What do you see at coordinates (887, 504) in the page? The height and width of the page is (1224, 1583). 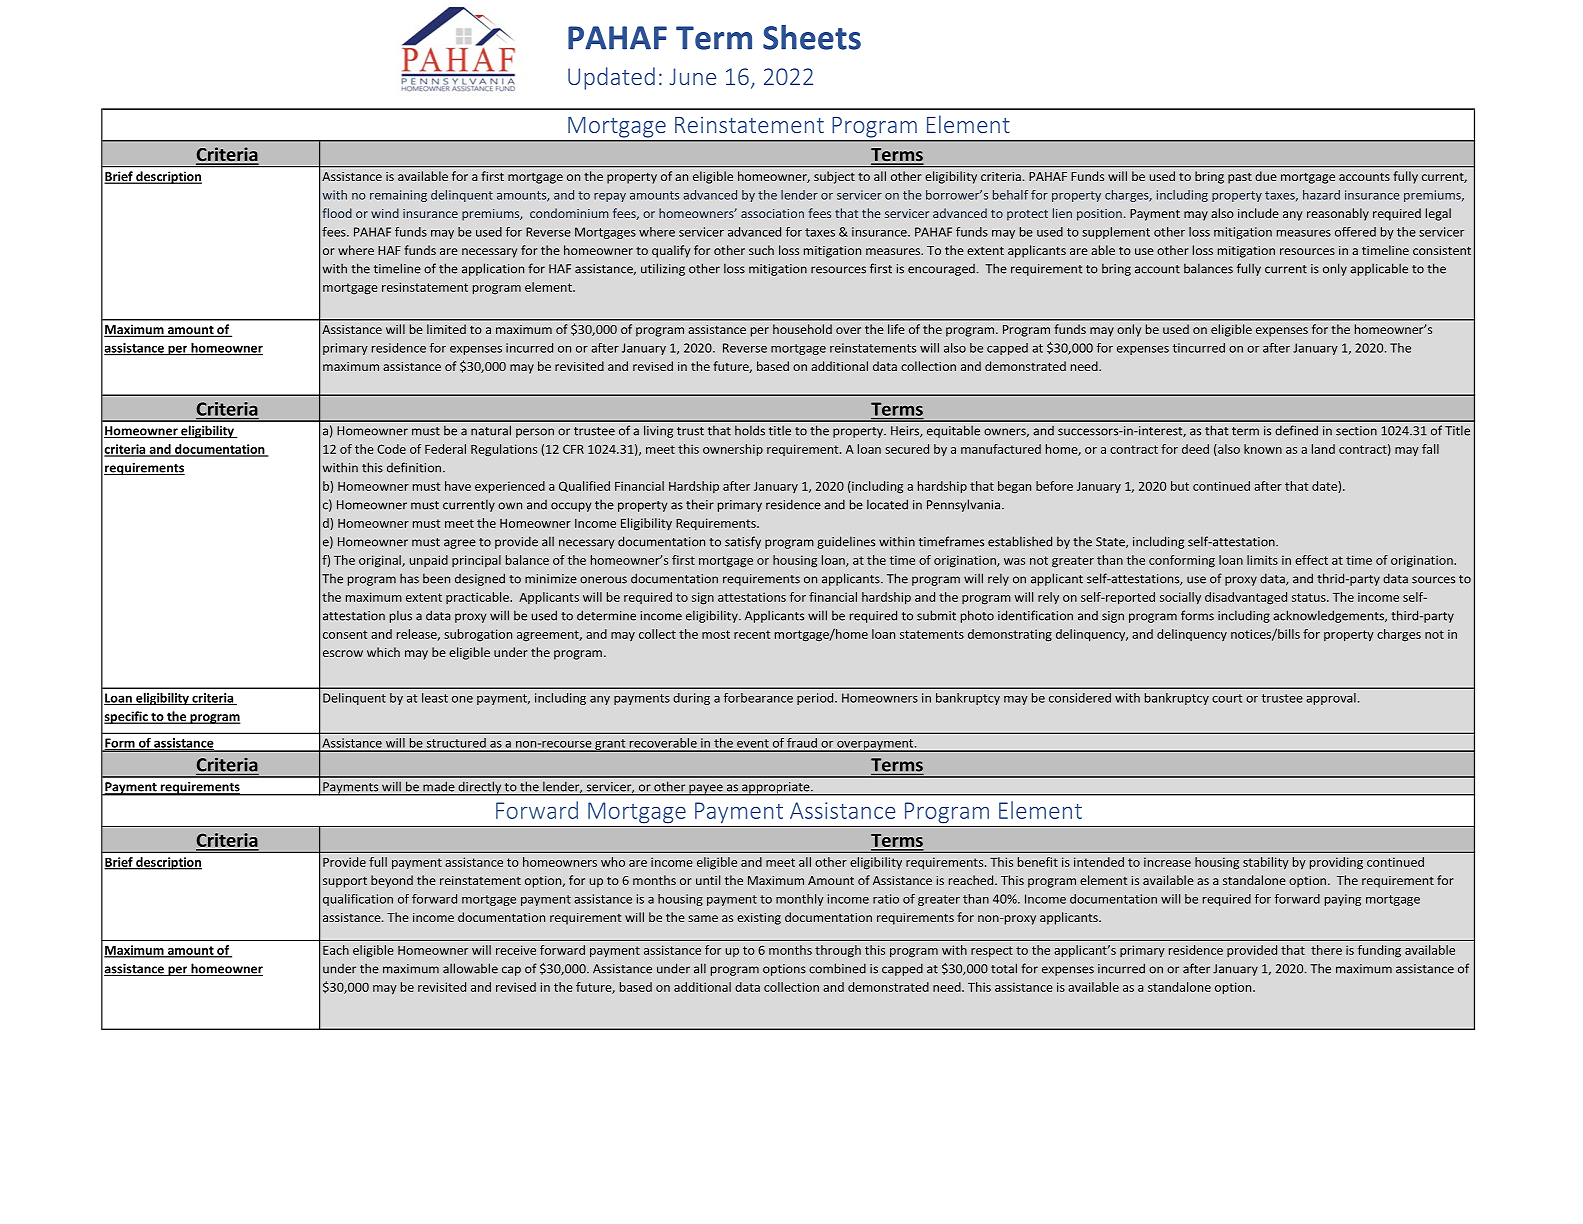 I see `located` at bounding box center [887, 504].
